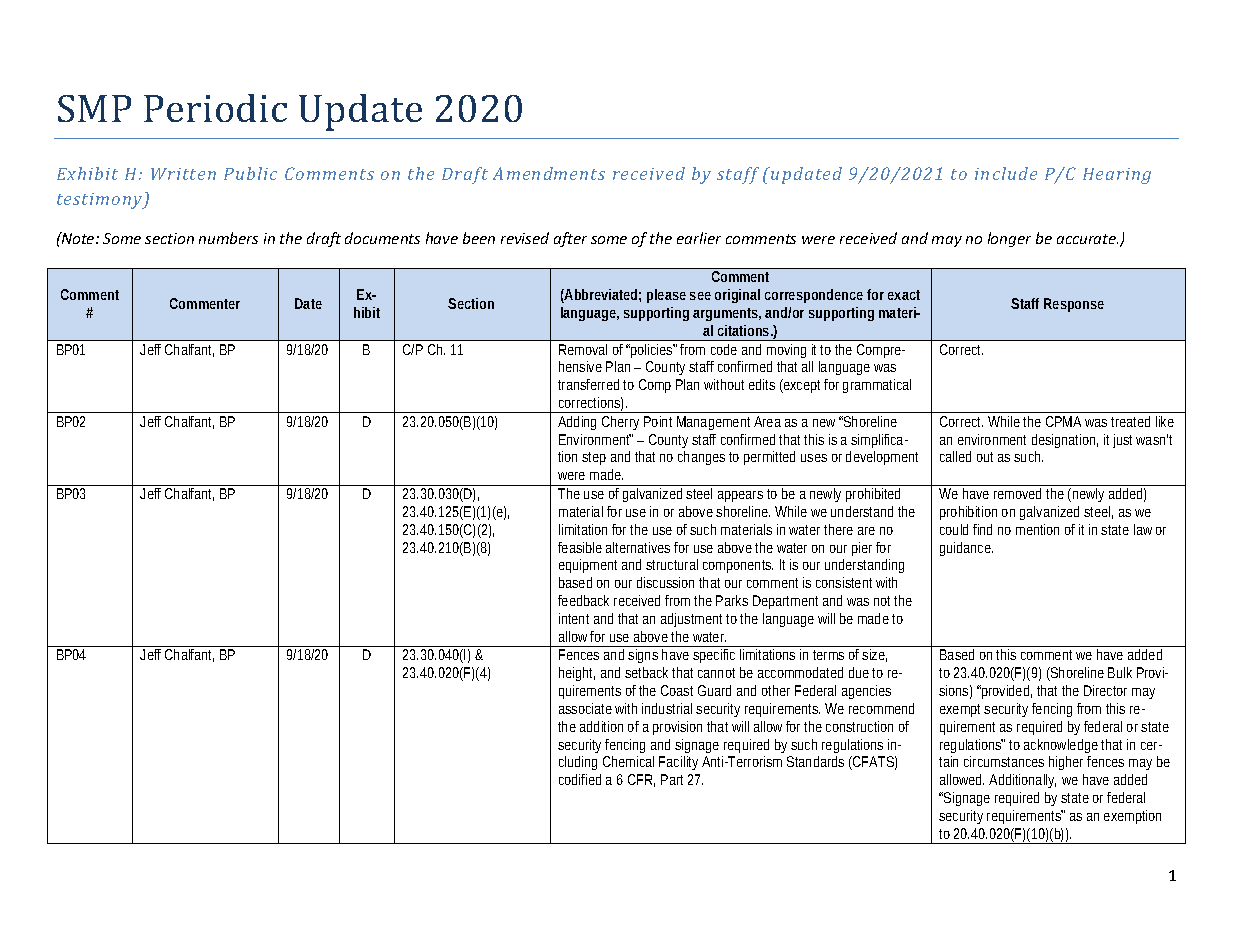 The height and width of the document is (952, 1233). What do you see at coordinates (549, 173) in the document?
I see `Amendments` at bounding box center [549, 173].
